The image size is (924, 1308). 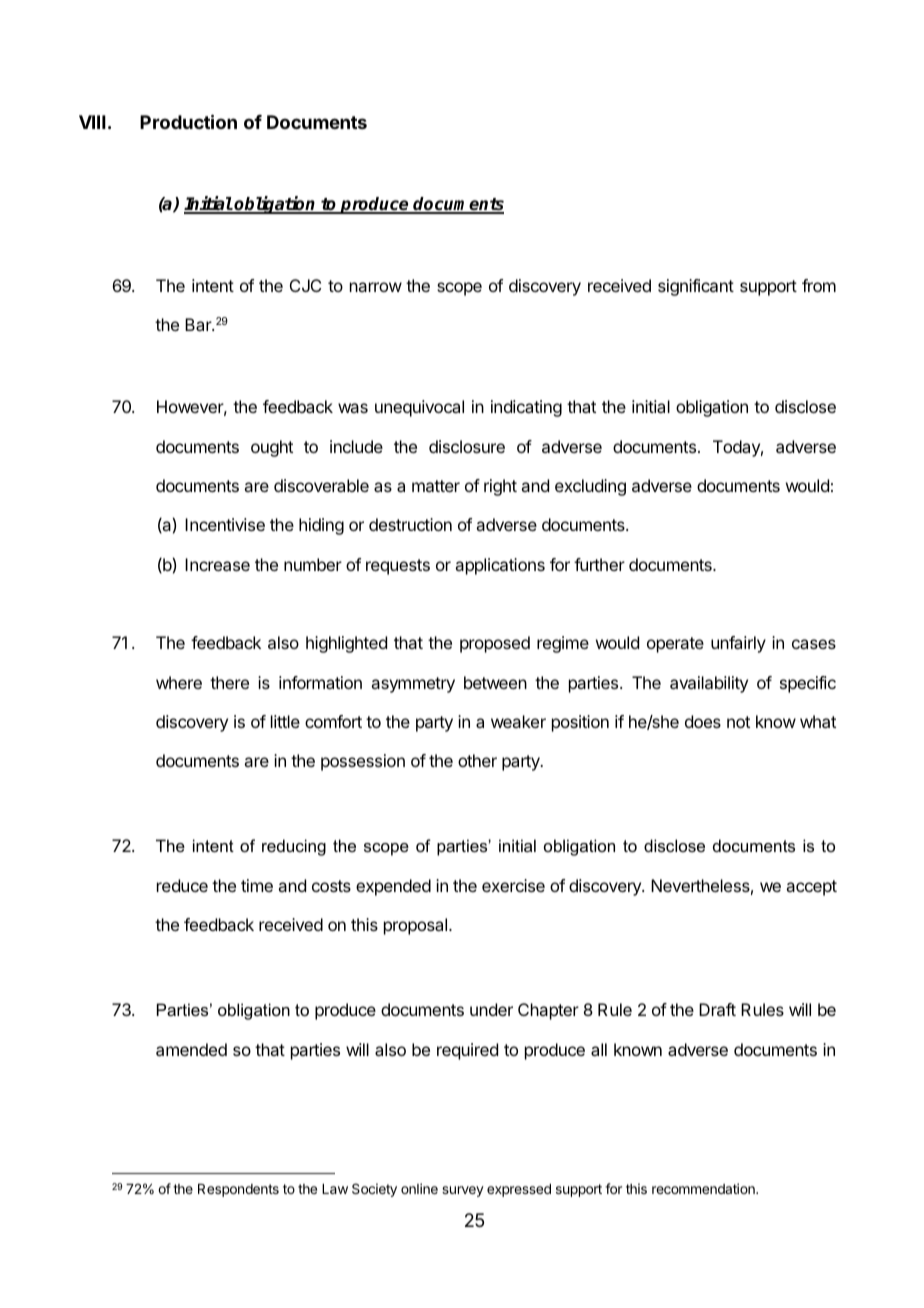 I want to click on significant, so click(x=696, y=287).
